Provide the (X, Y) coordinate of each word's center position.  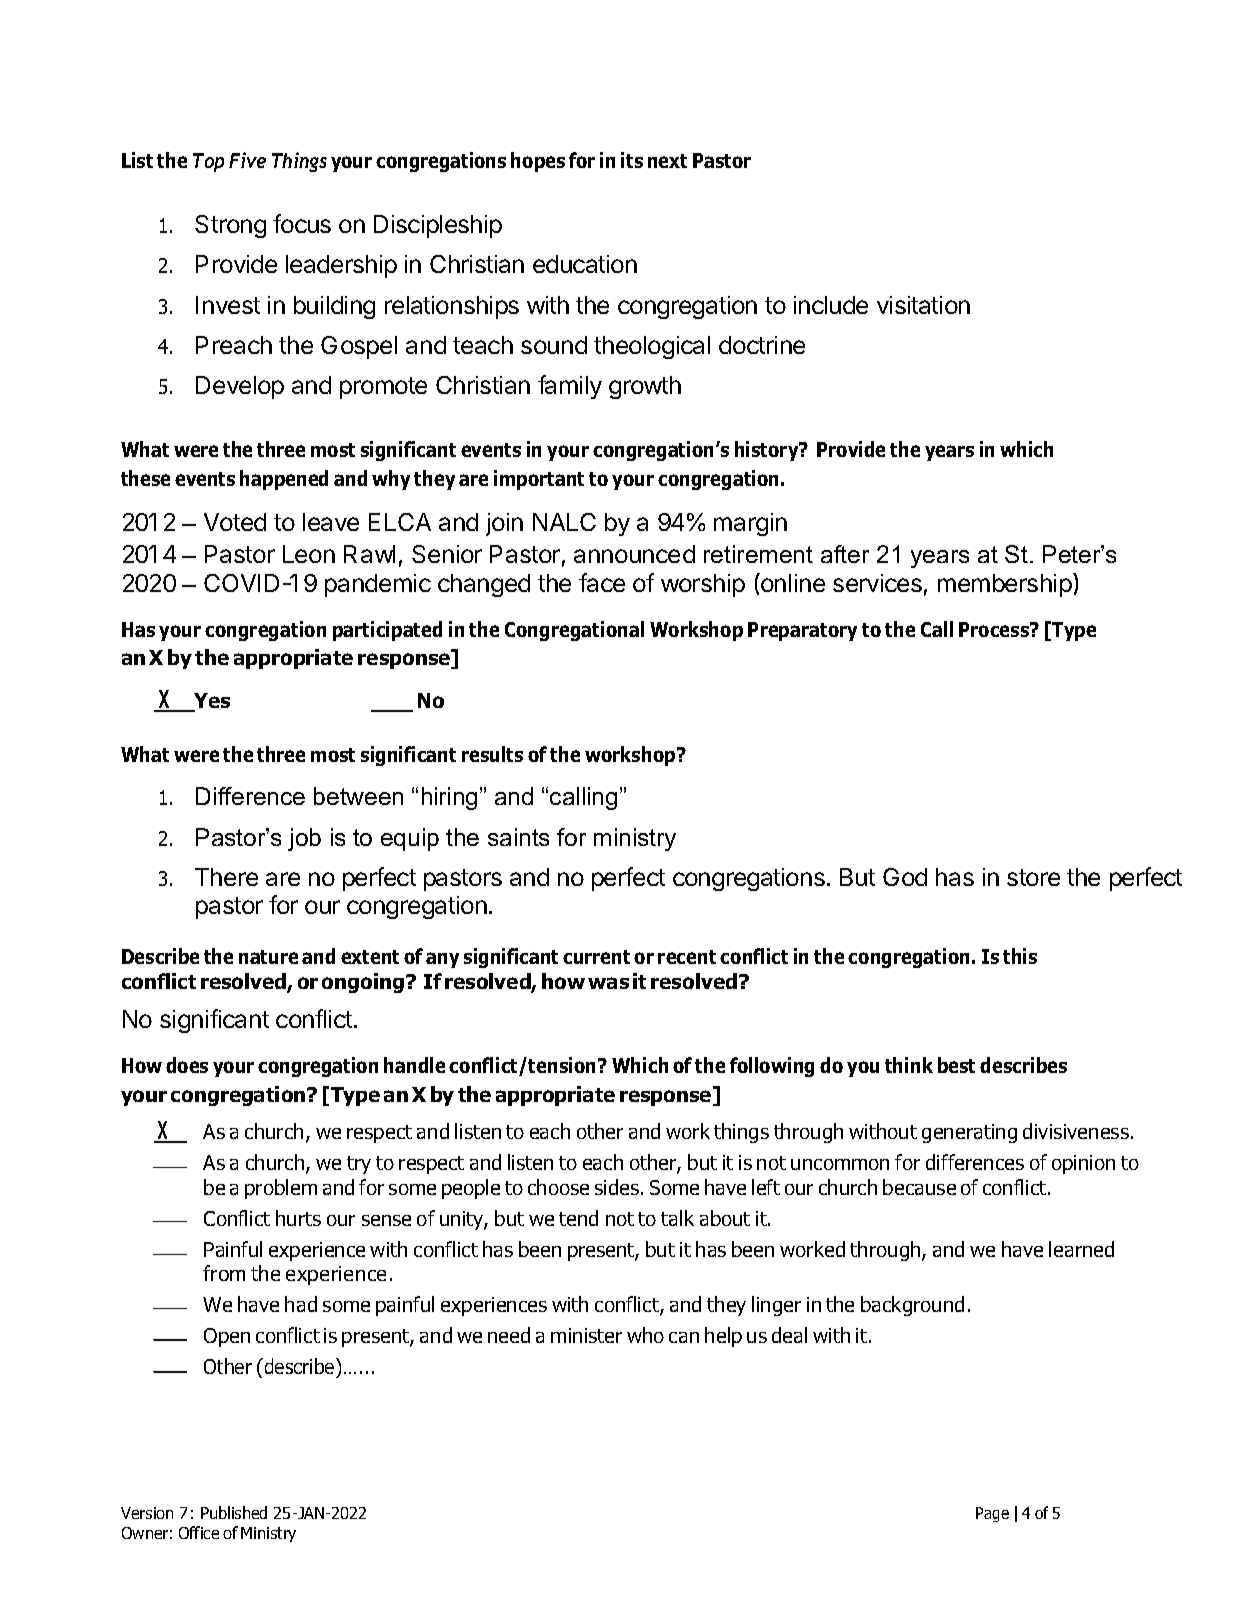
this (1020, 956)
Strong (230, 226)
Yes (211, 702)
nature (268, 957)
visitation (923, 305)
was (608, 983)
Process (995, 629)
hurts (298, 1218)
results (492, 754)
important (539, 480)
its (632, 160)
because (919, 1187)
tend (578, 1218)
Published (234, 1512)
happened (284, 480)
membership (1005, 585)
